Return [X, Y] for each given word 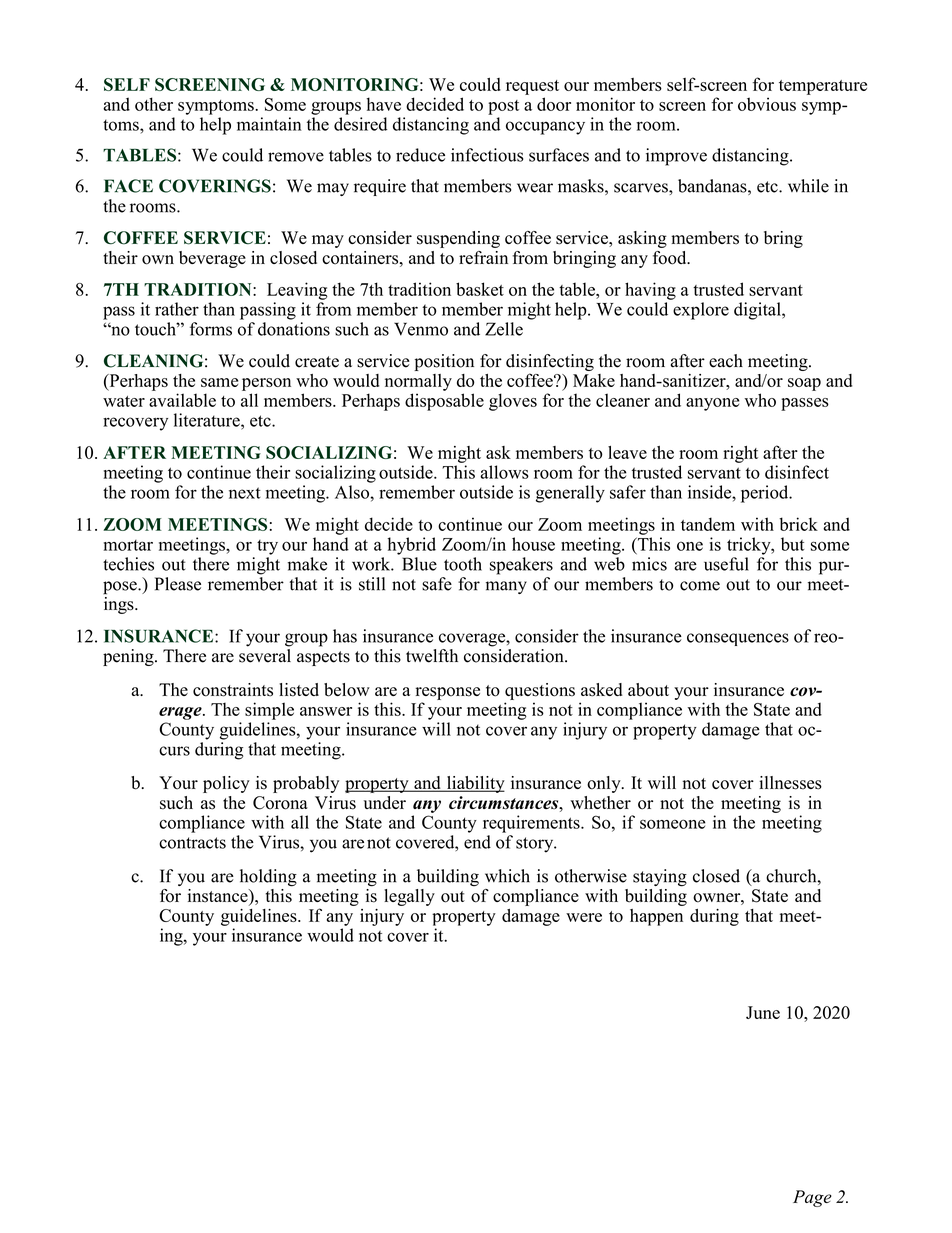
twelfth [432, 656]
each [726, 361]
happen [656, 917]
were [584, 917]
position [444, 362]
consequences [738, 639]
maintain [269, 124]
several [265, 654]
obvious [767, 104]
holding [268, 878]
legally [409, 897]
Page [812, 1198]
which [507, 876]
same [219, 382]
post [503, 107]
